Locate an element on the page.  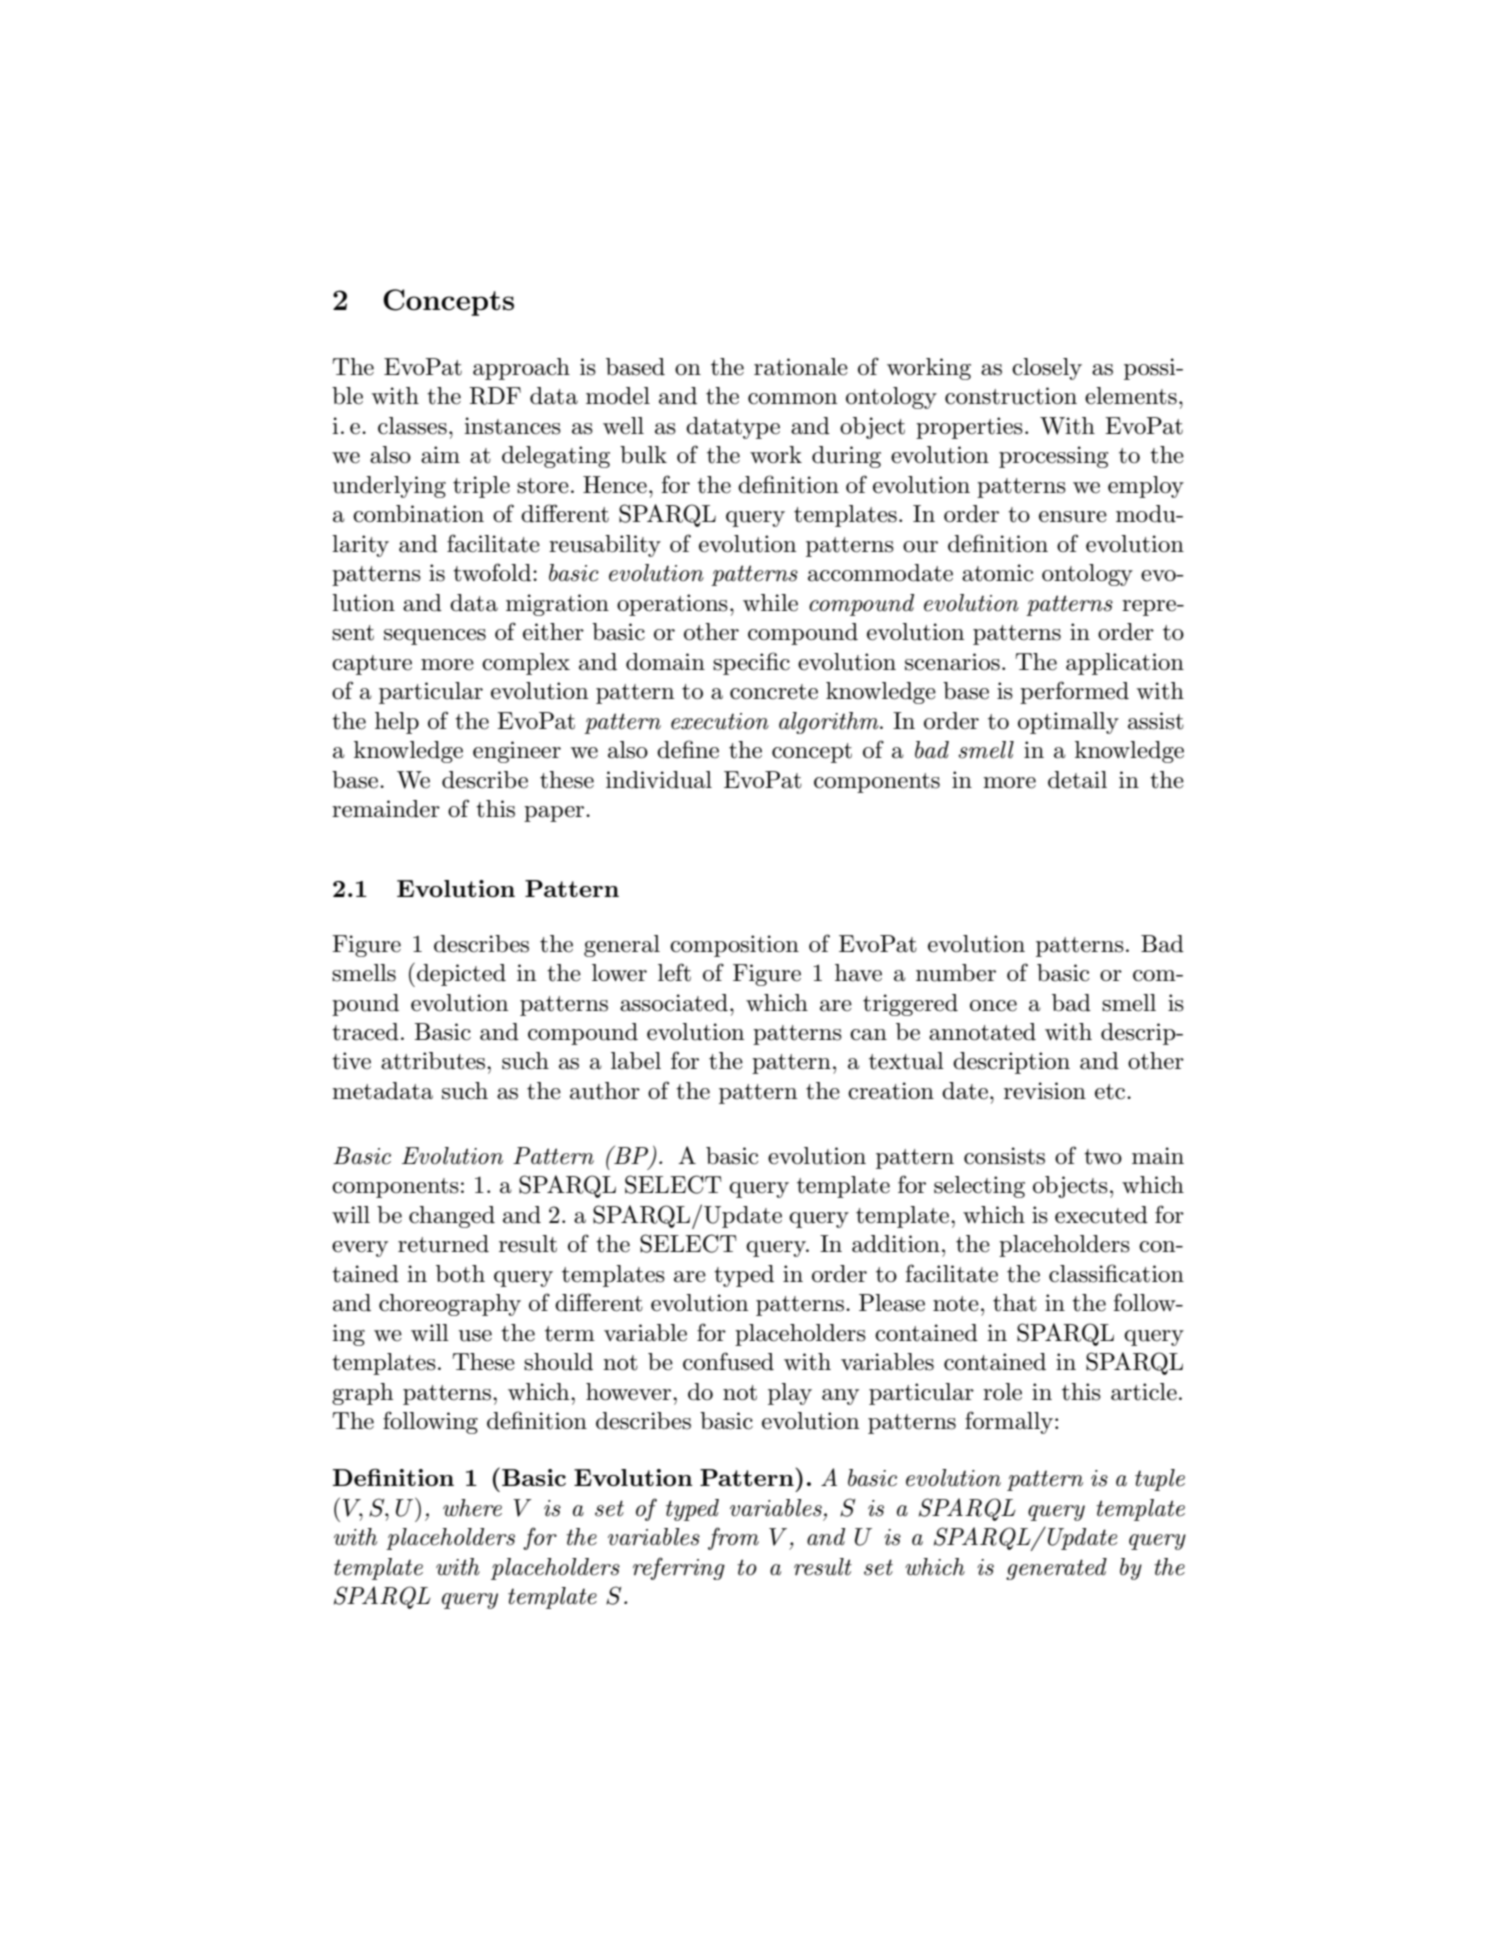
generated is located at coordinates (1056, 1569).
